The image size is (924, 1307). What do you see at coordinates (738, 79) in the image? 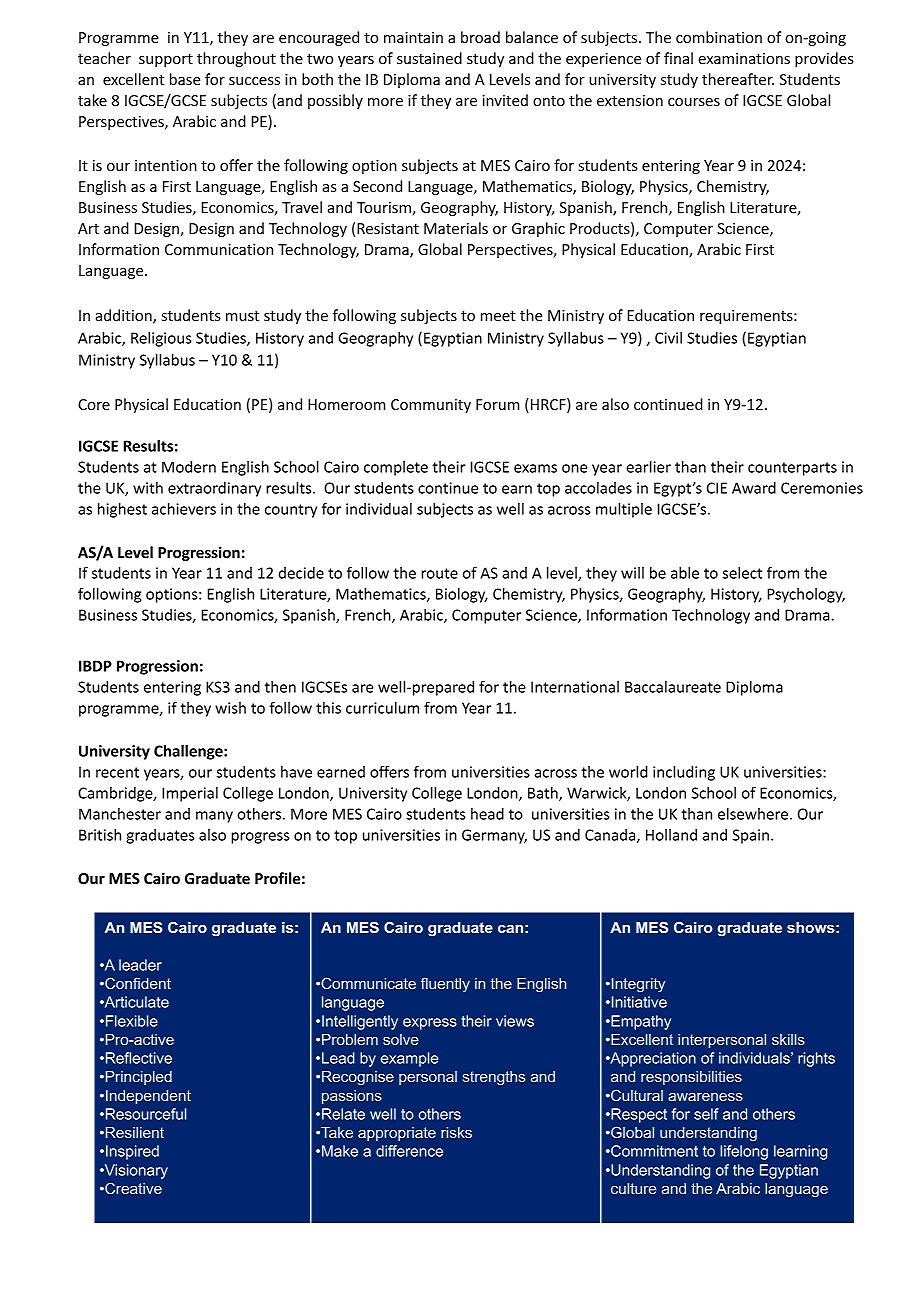
I see `thereafter` at bounding box center [738, 79].
